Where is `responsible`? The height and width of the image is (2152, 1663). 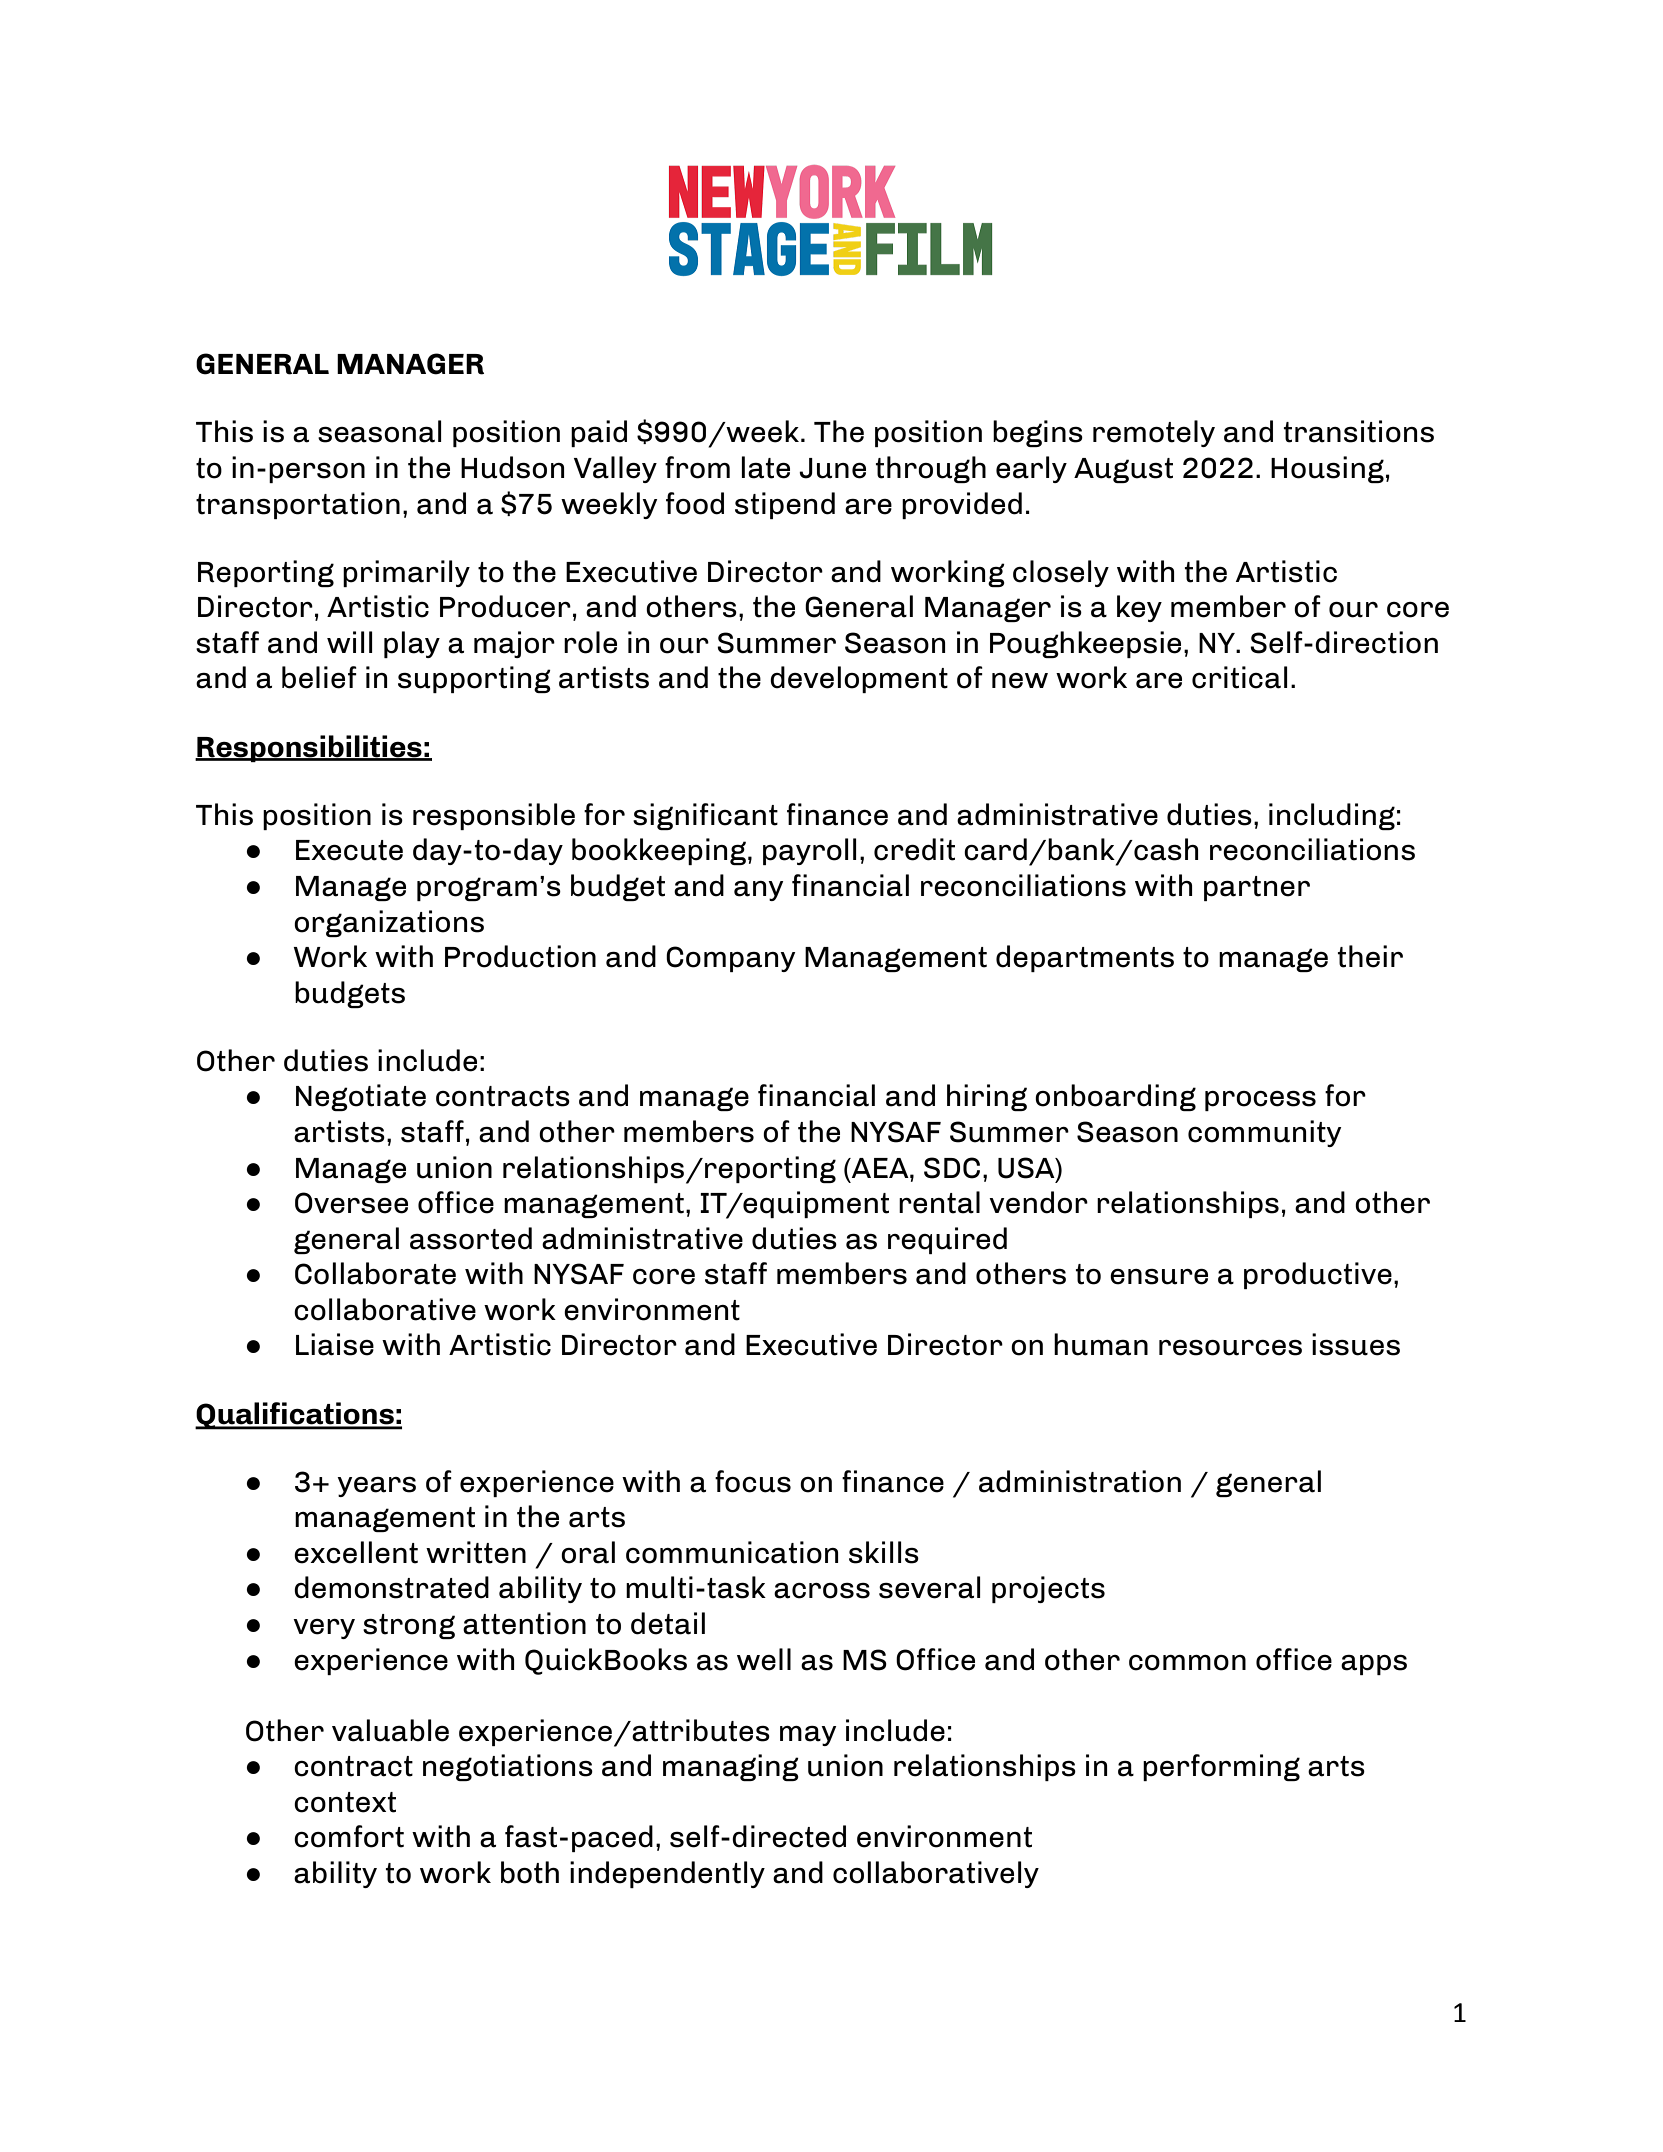 responsible is located at coordinates (494, 816).
